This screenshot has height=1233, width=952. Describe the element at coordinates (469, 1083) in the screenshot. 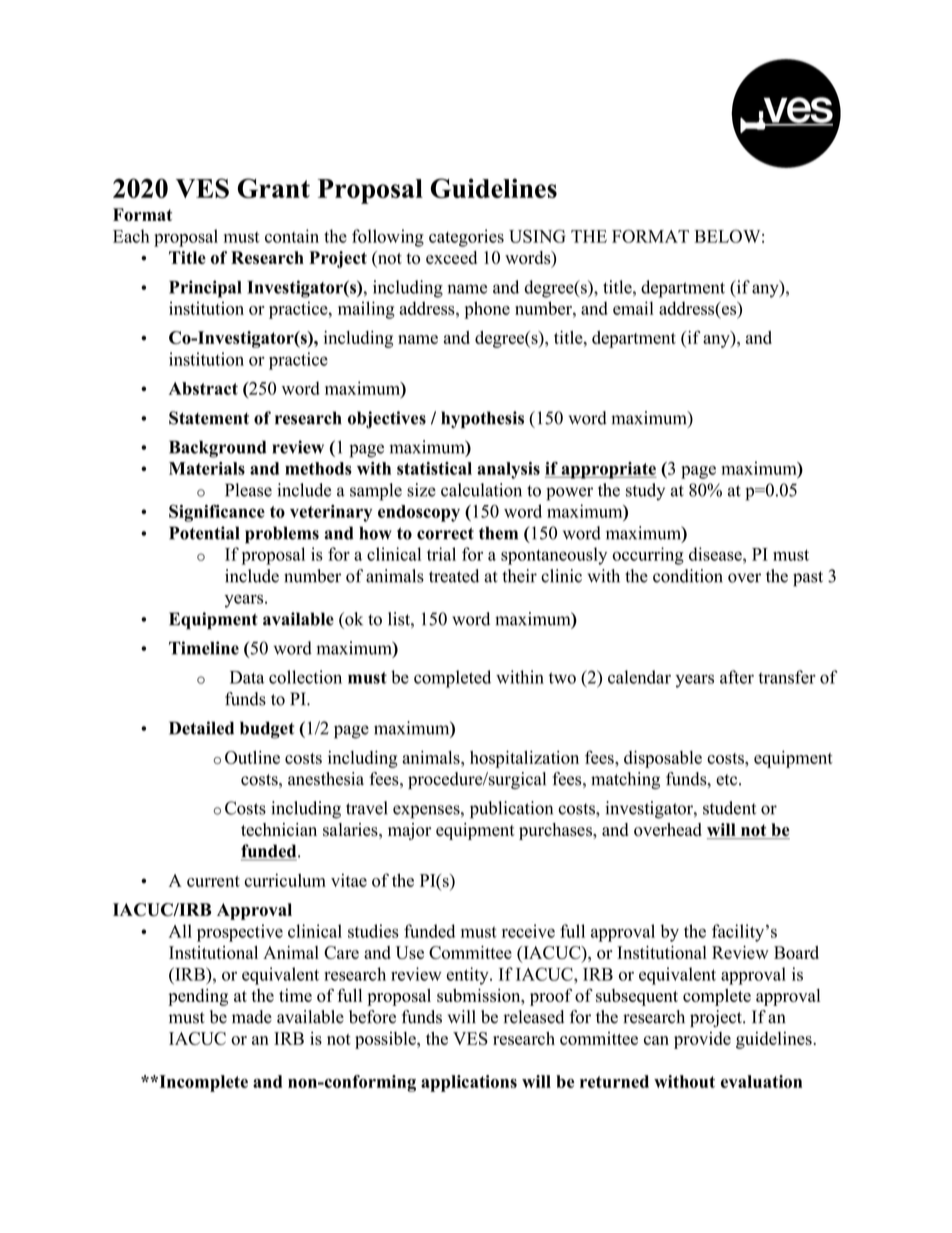

I see `applications` at that location.
